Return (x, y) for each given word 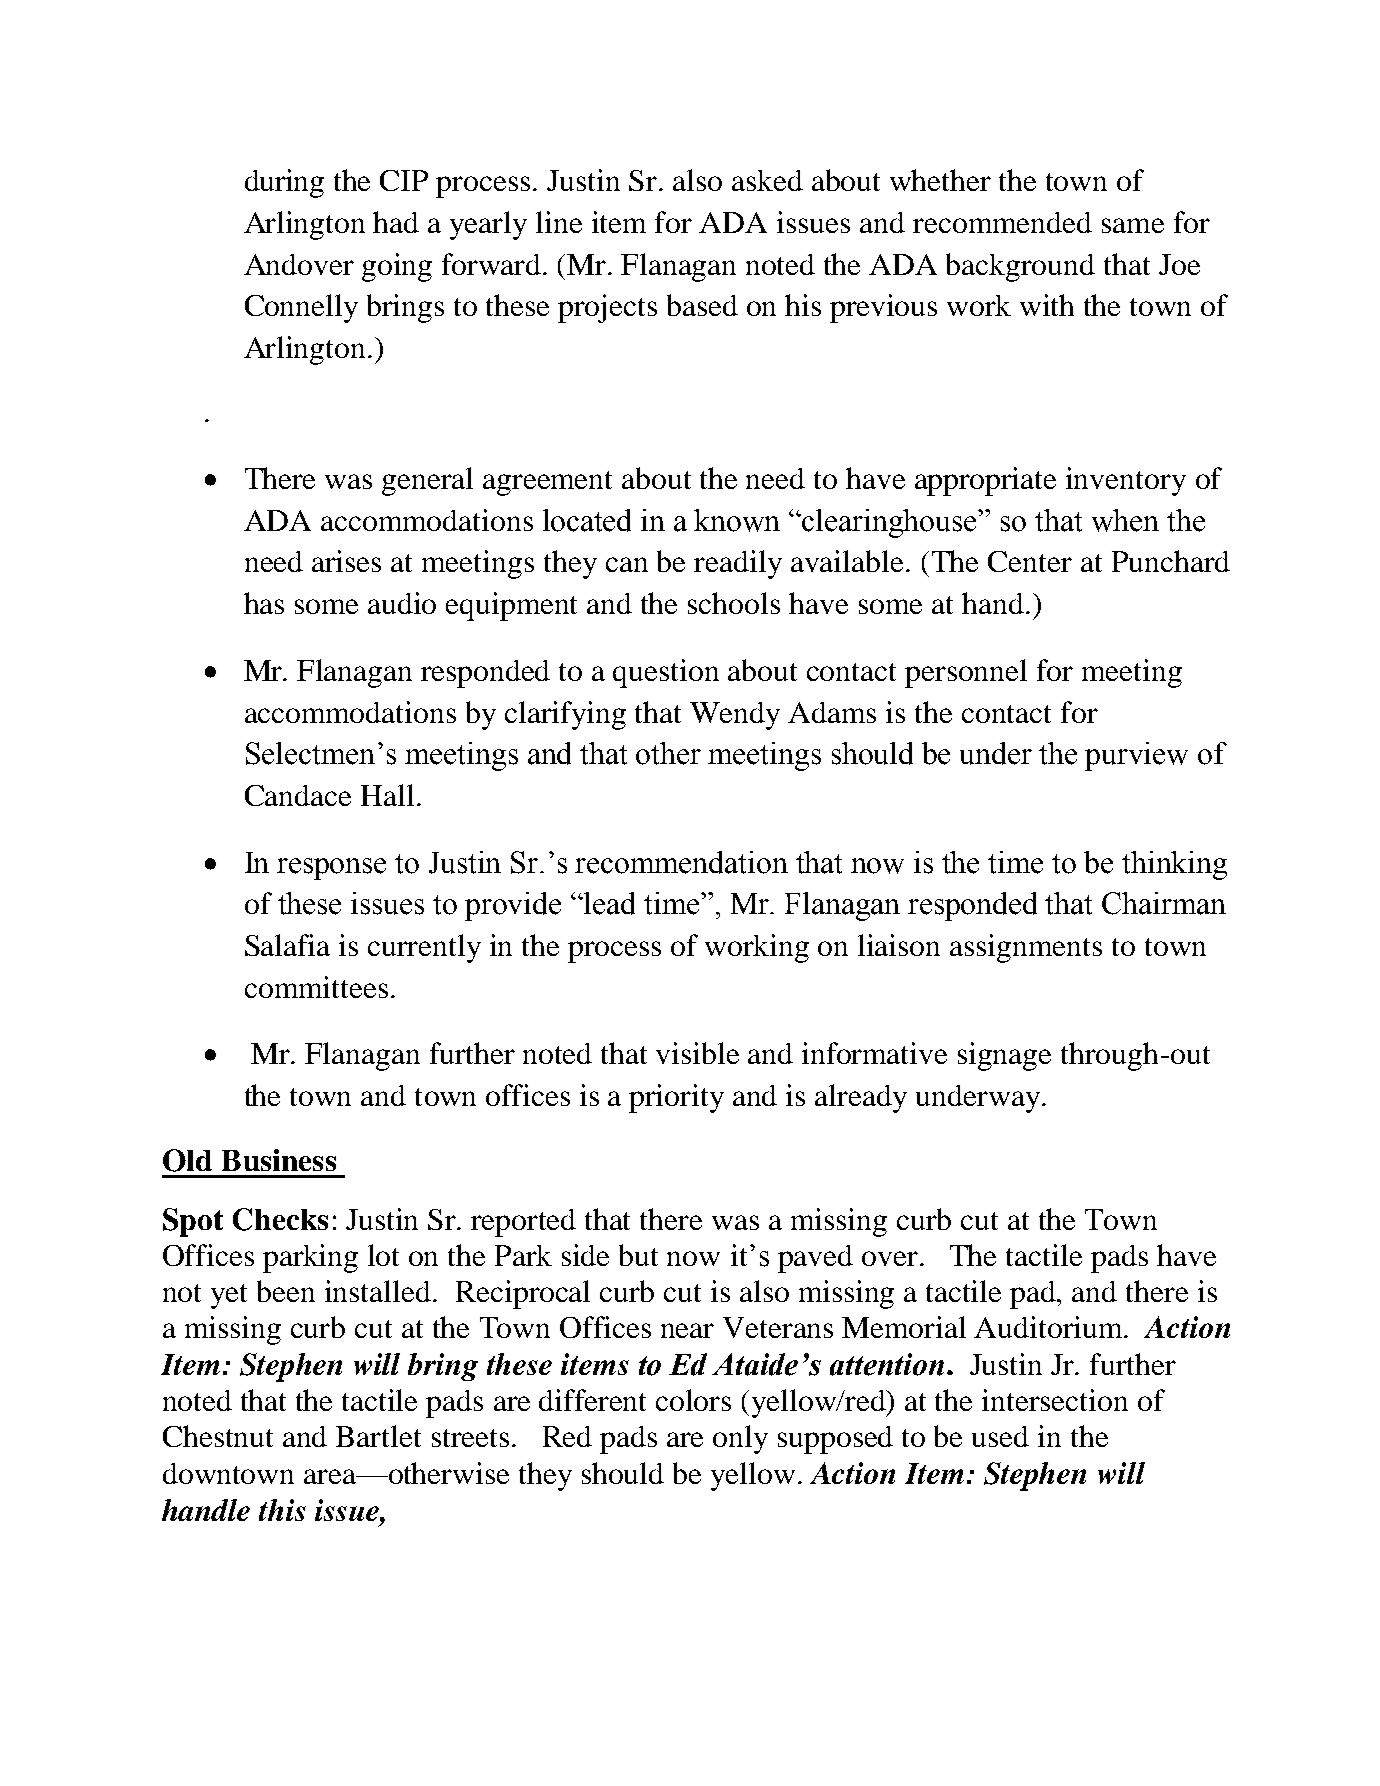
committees (316, 987)
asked (767, 180)
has (264, 603)
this (282, 1510)
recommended (1002, 222)
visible (697, 1053)
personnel (966, 673)
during (284, 183)
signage (1004, 1056)
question (666, 673)
